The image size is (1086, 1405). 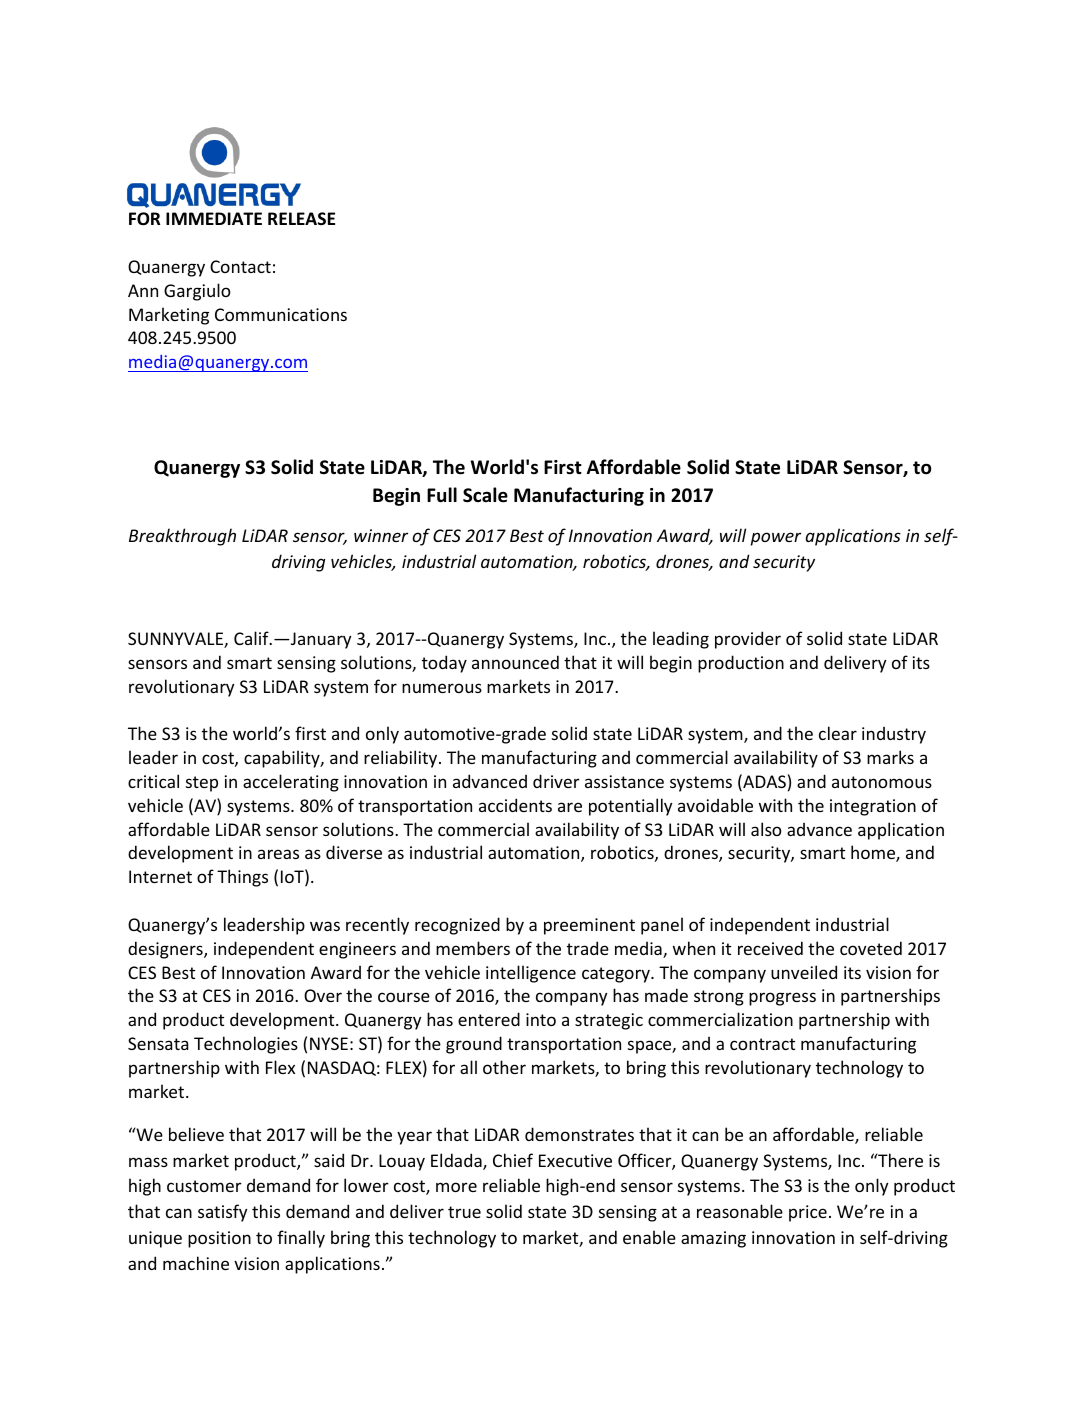 I want to click on announced, so click(x=515, y=662).
